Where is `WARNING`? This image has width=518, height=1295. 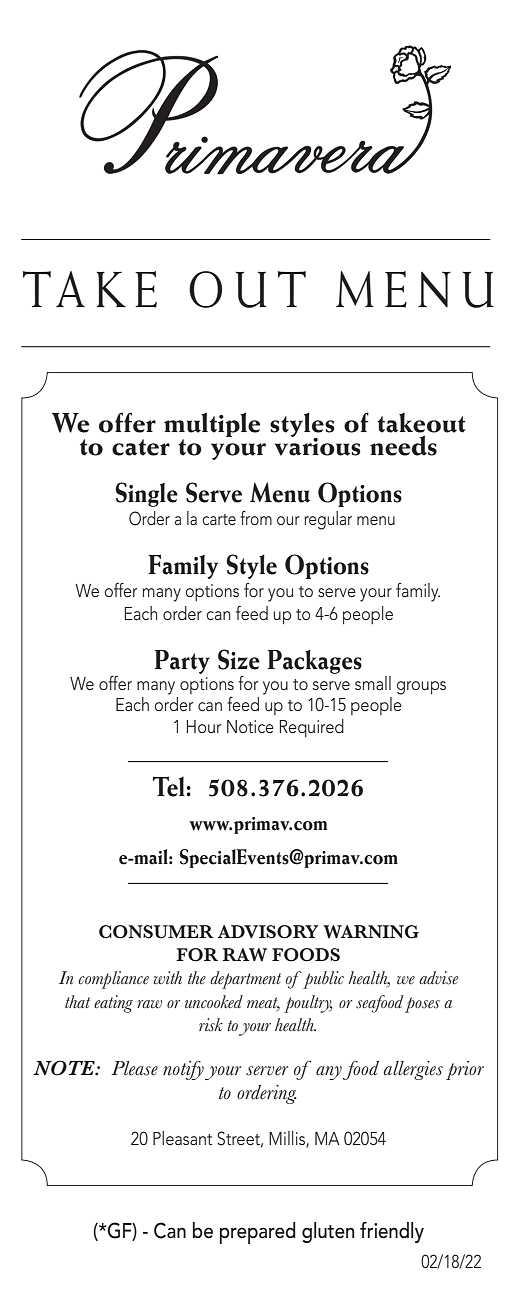
WARNING is located at coordinates (371, 932).
